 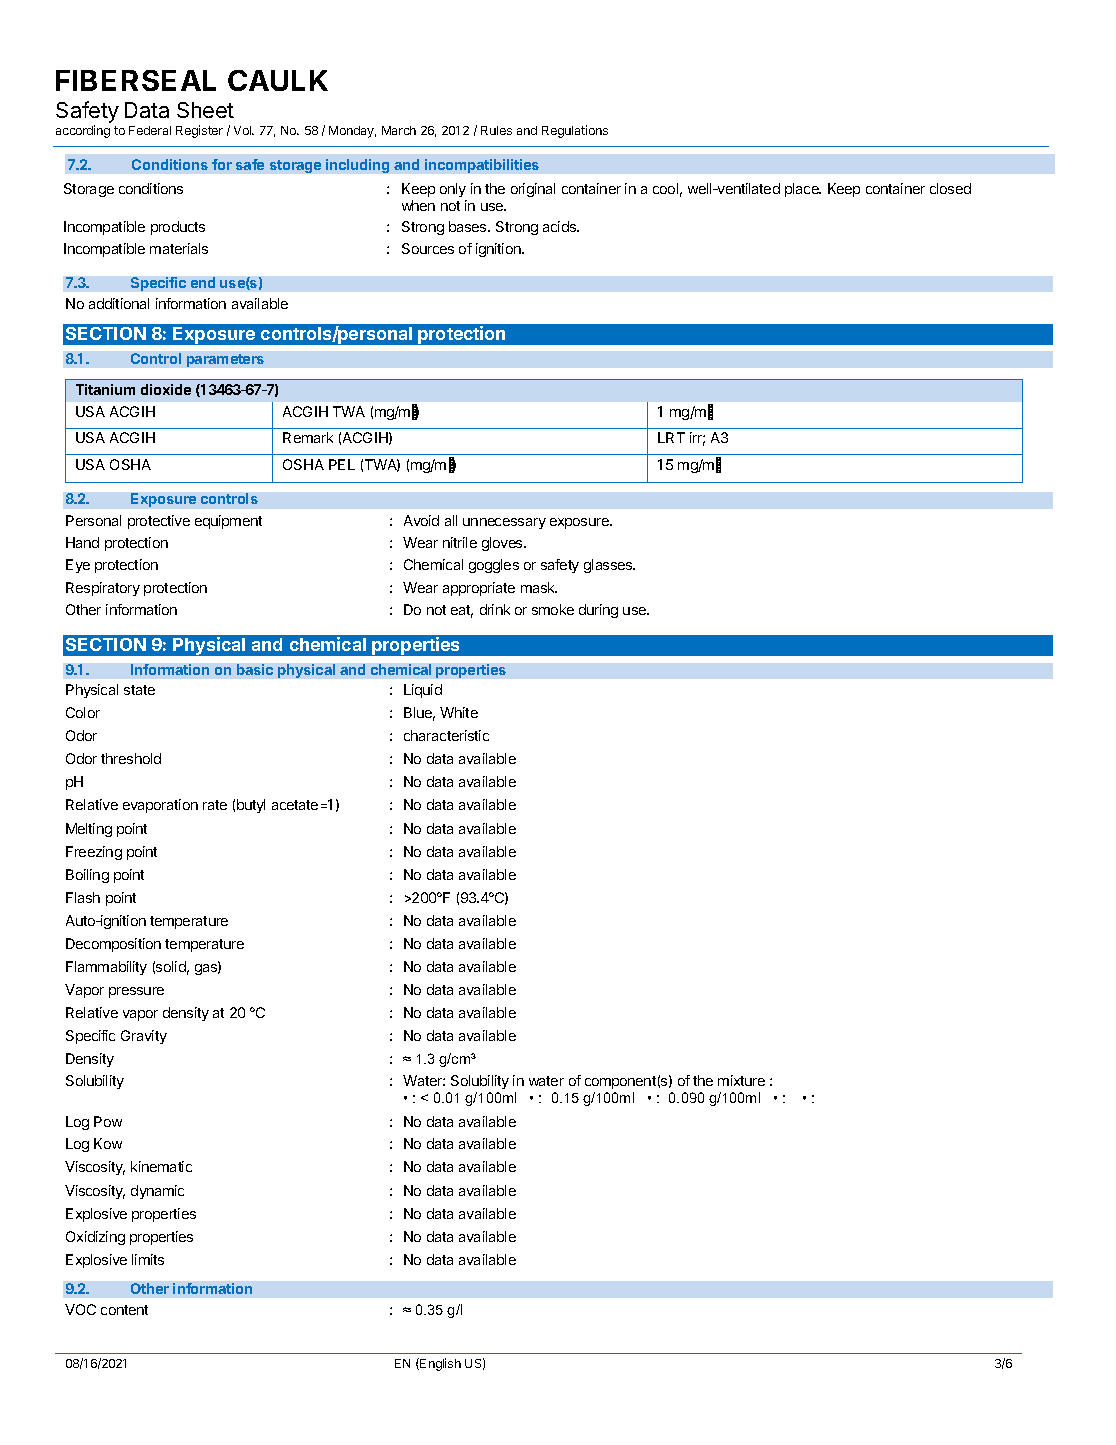 I want to click on place, so click(x=803, y=190).
